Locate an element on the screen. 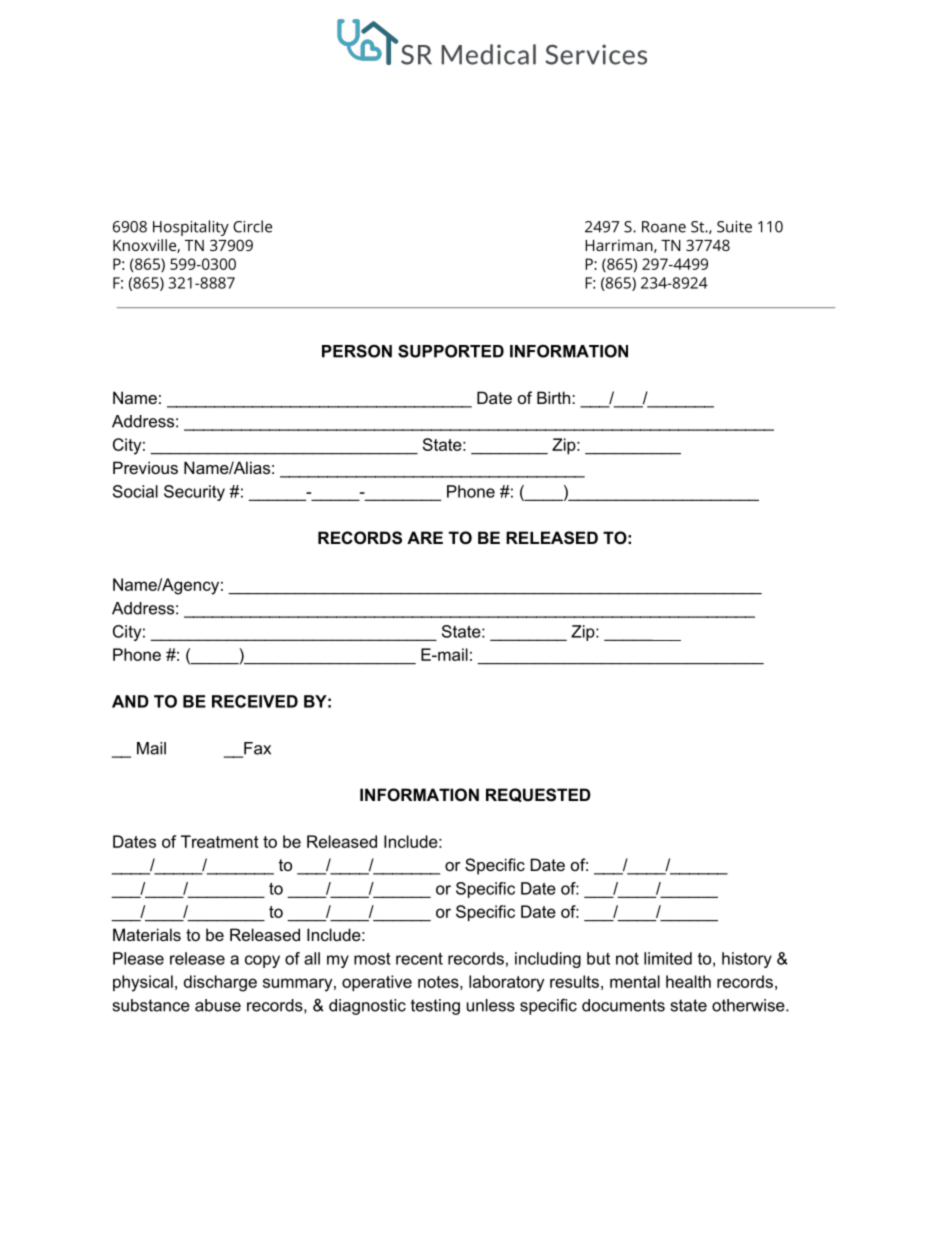 This screenshot has width=952, height=1233. REQUESTED is located at coordinates (538, 795).
